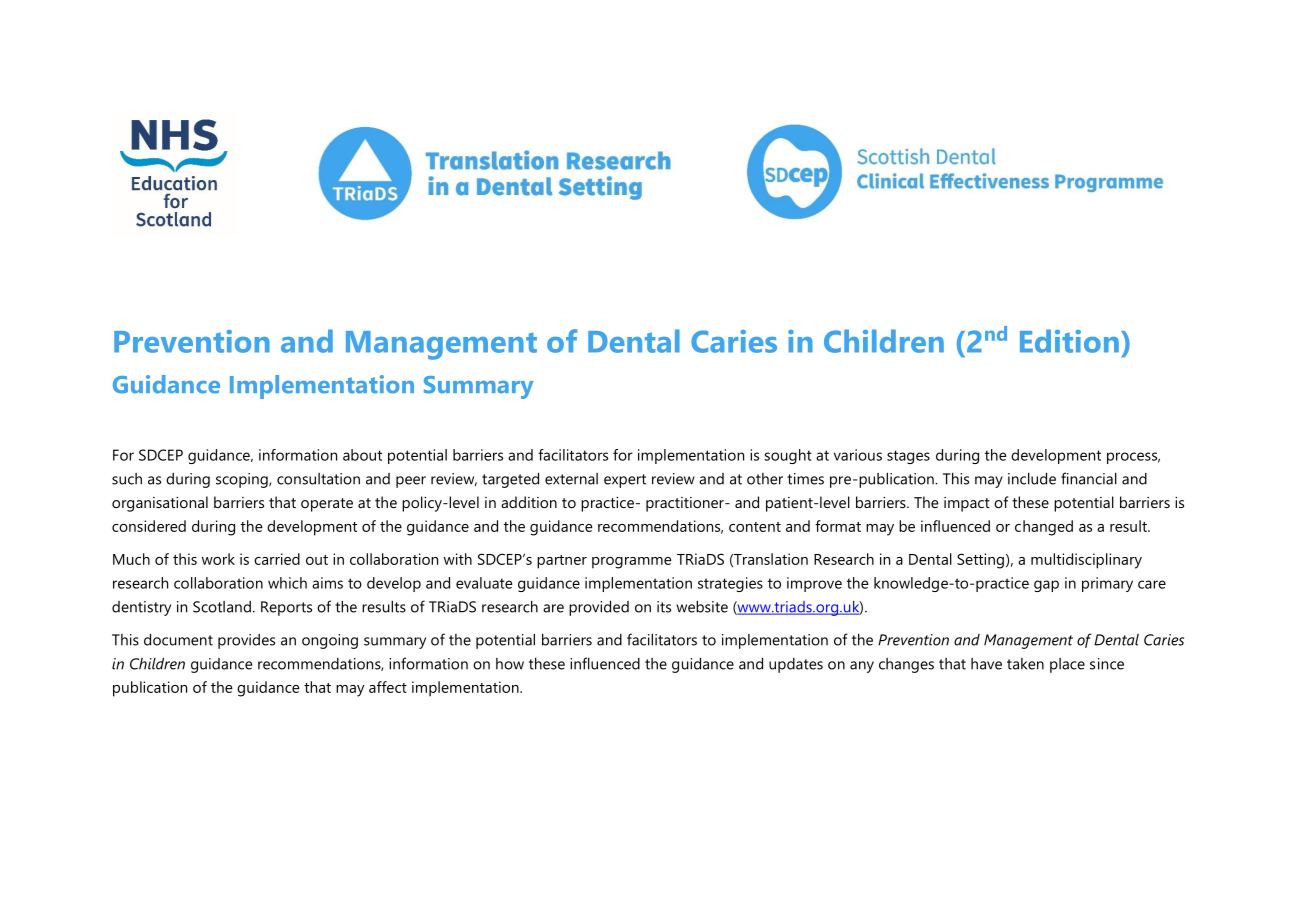 Image resolution: width=1308 pixels, height=924 pixels. I want to click on sought, so click(788, 456).
